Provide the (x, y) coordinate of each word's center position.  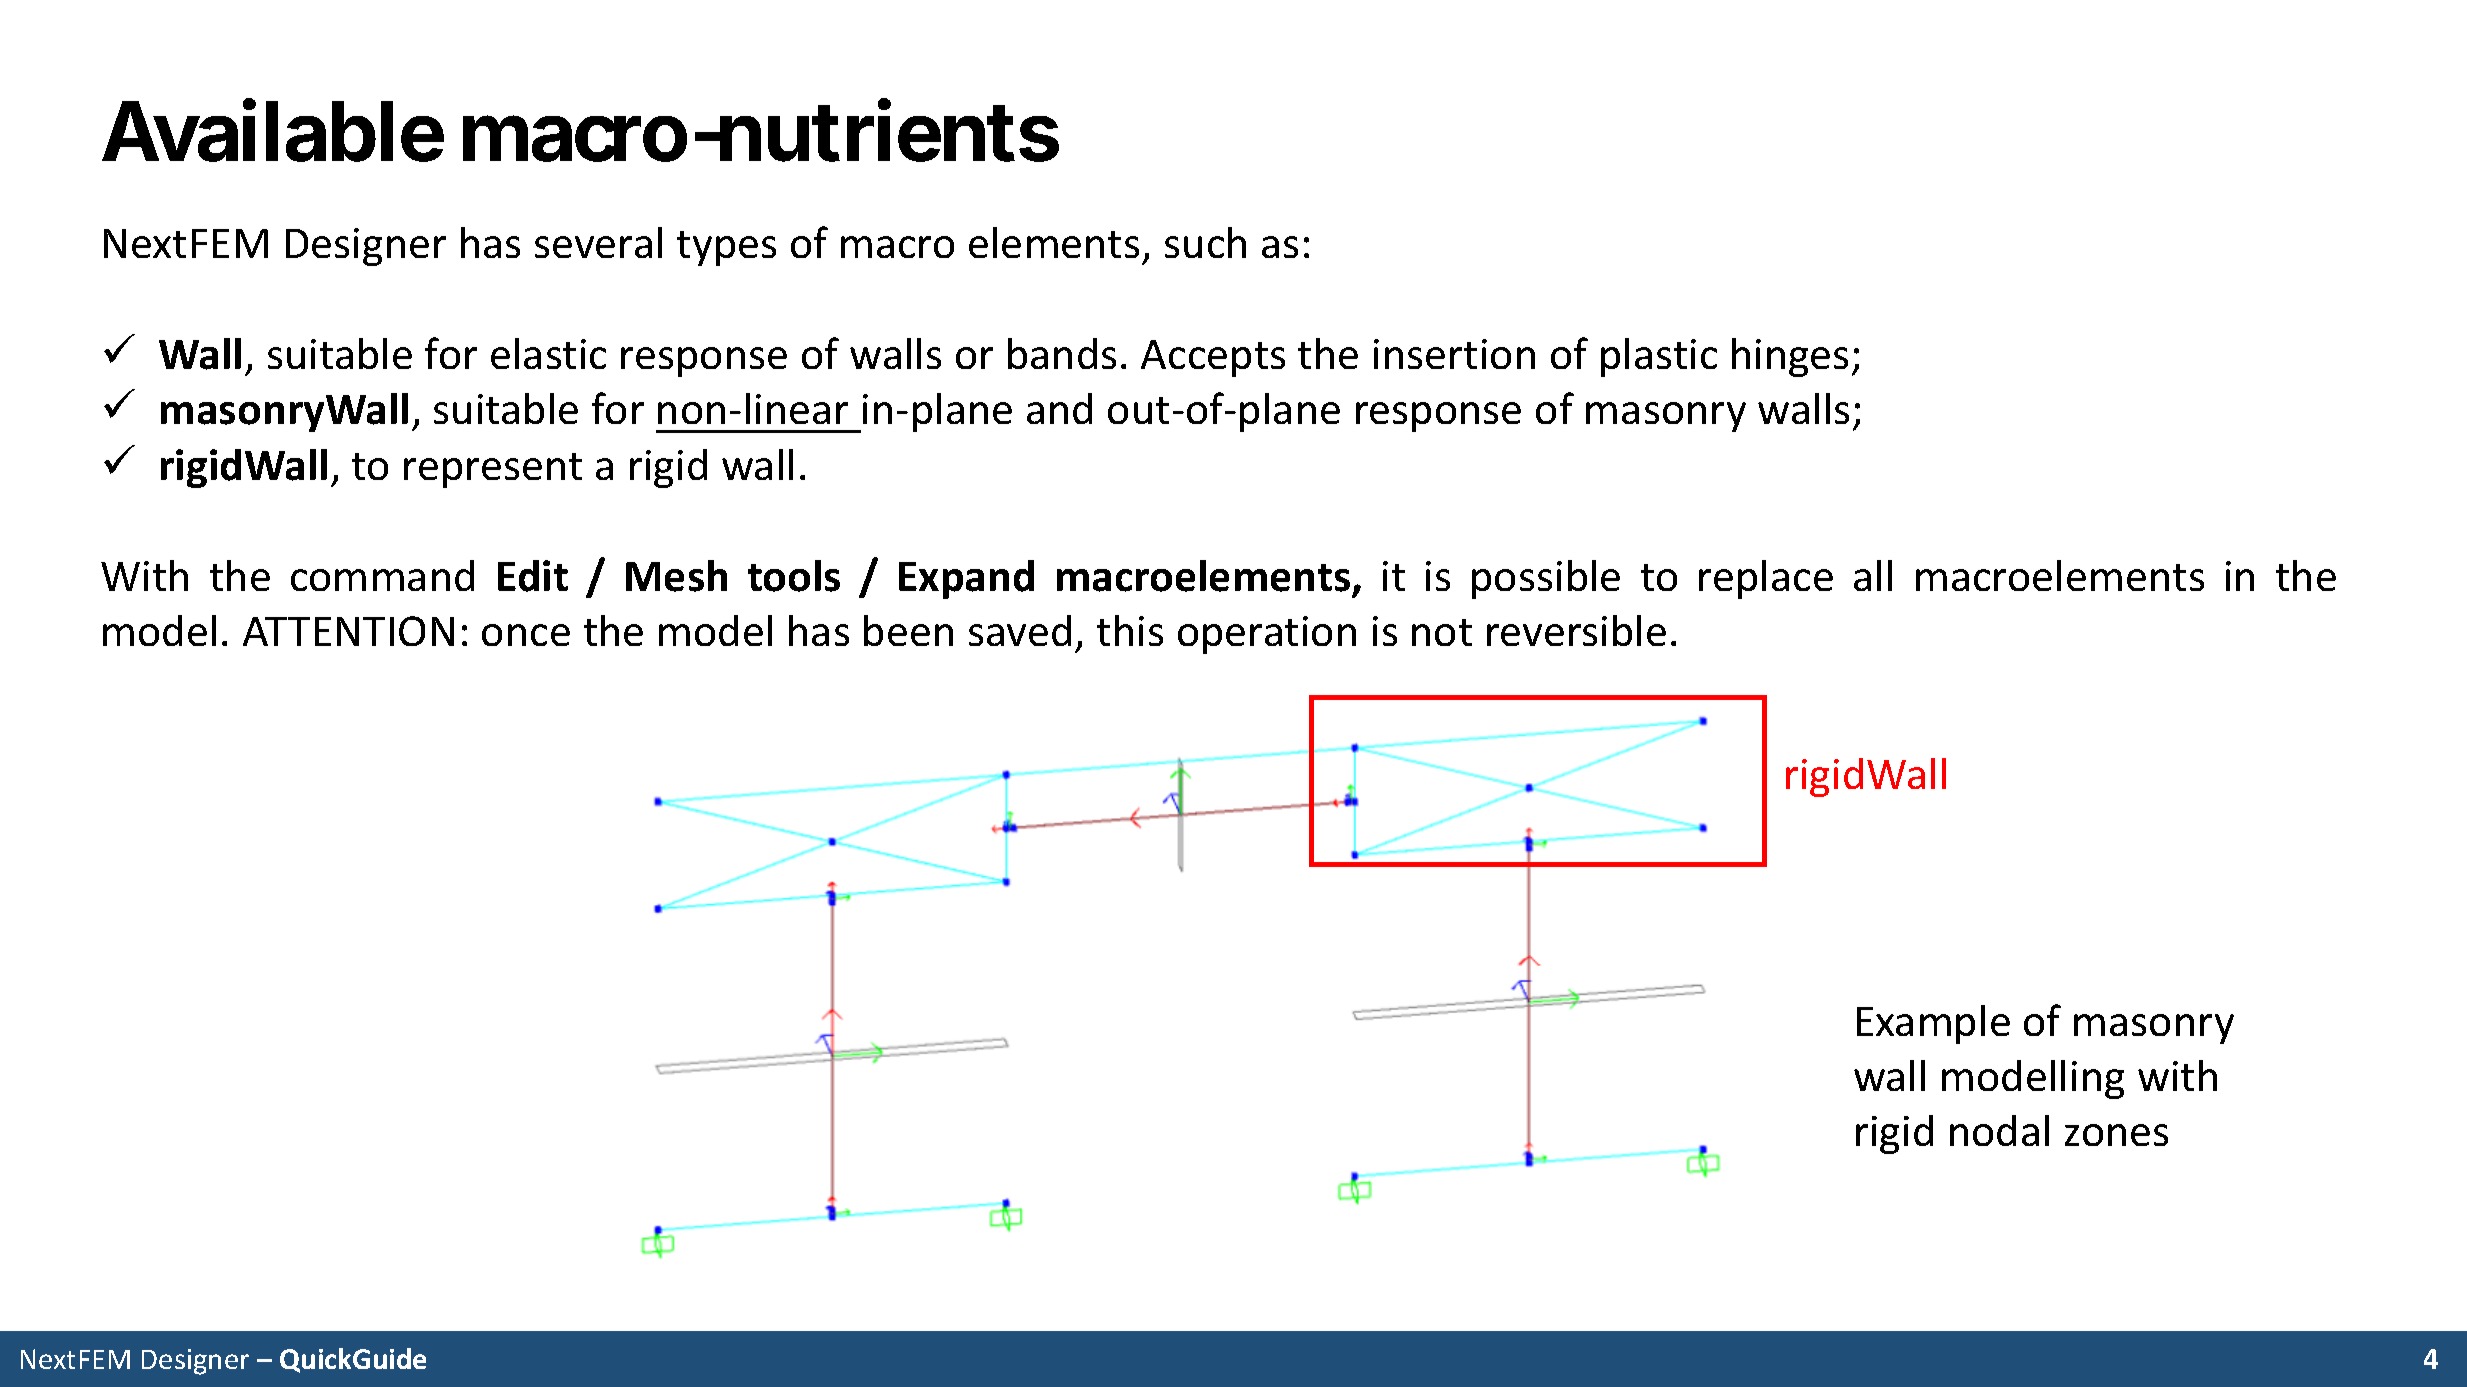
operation (1267, 635)
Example (1933, 1024)
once (526, 635)
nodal (1999, 1130)
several (598, 242)
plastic (1659, 357)
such (1205, 242)
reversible (1576, 630)
